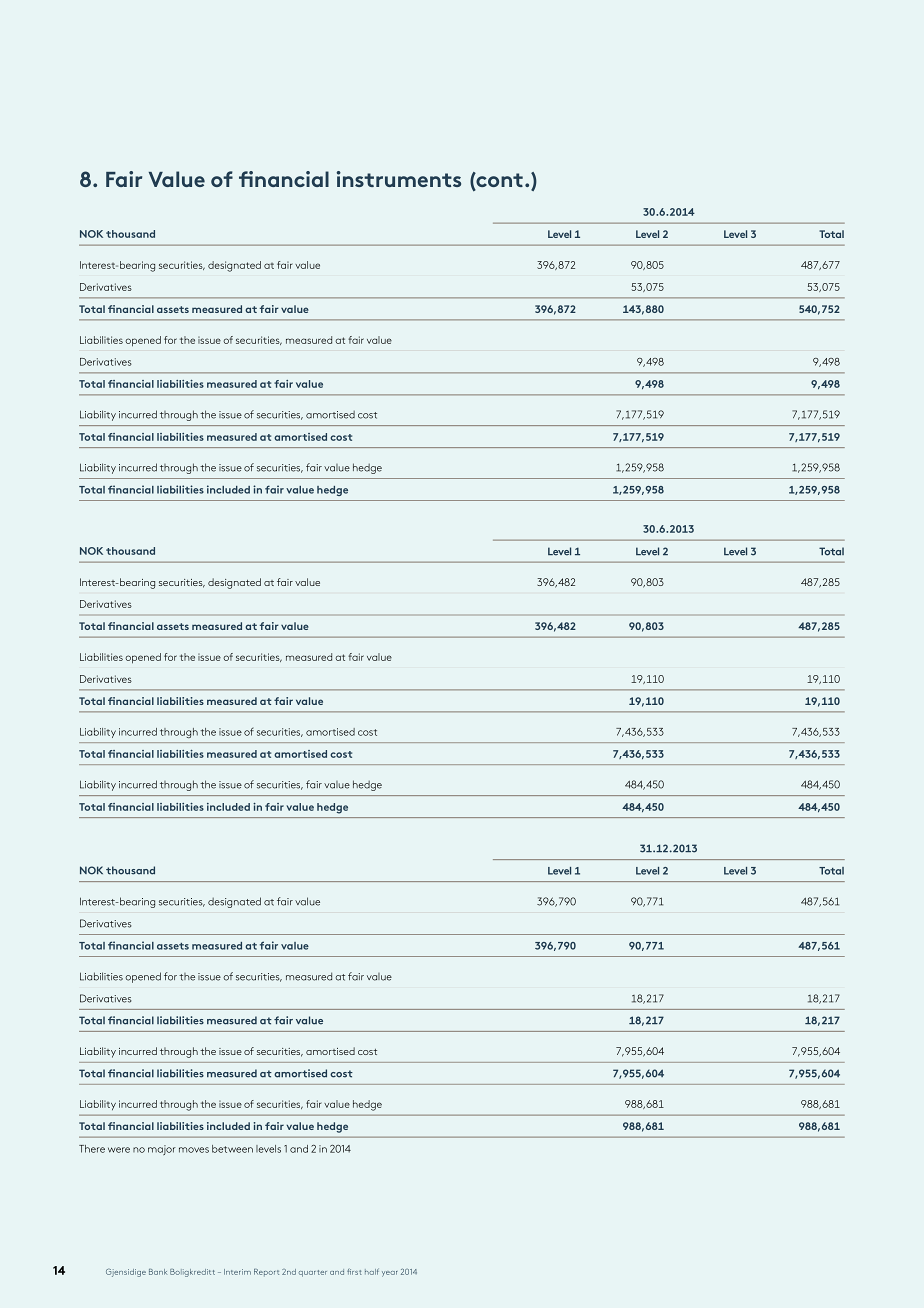  What do you see at coordinates (162, 1150) in the image?
I see `major` at bounding box center [162, 1150].
